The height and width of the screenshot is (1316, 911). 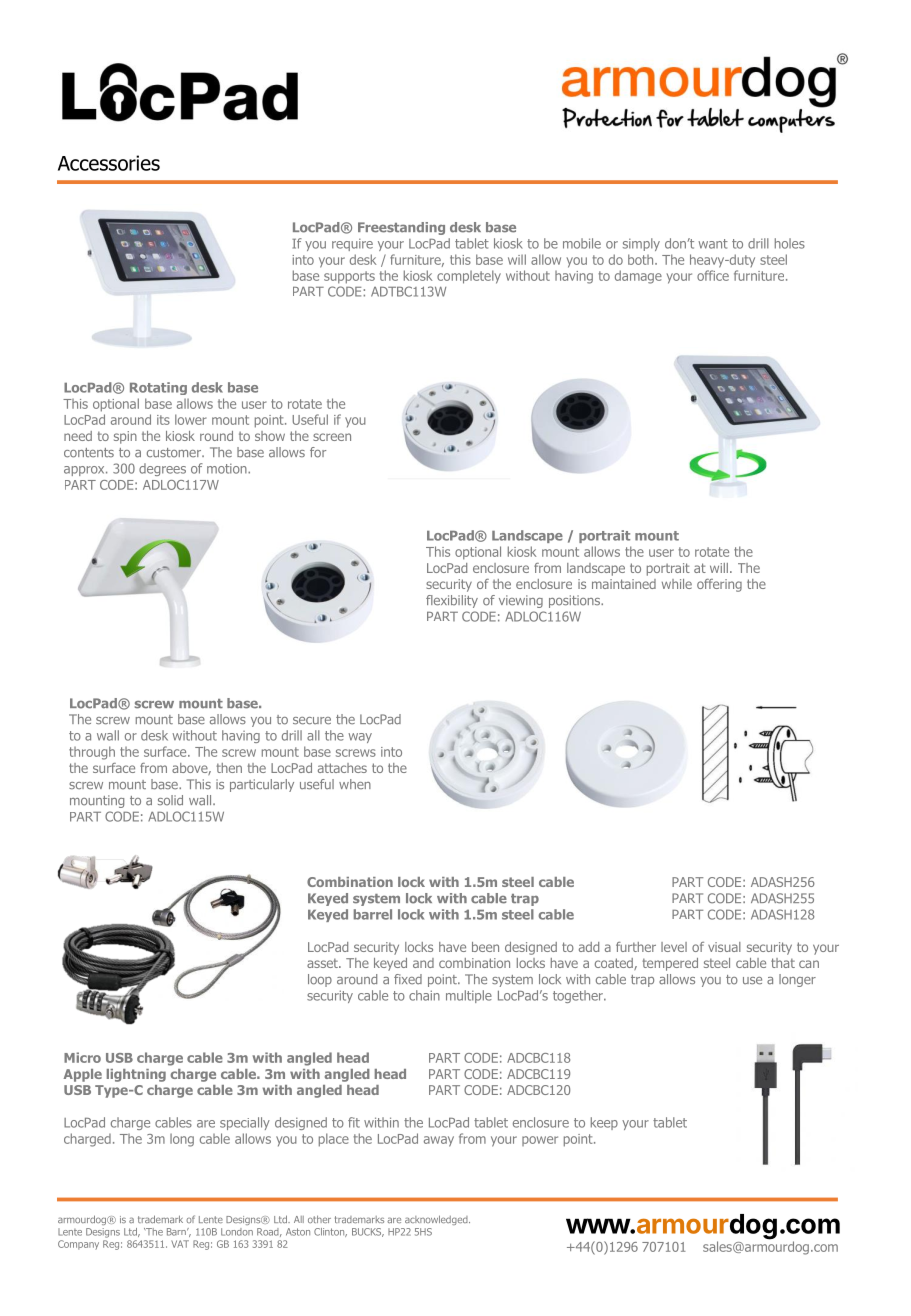 What do you see at coordinates (92, 753) in the screenshot?
I see `through` at bounding box center [92, 753].
